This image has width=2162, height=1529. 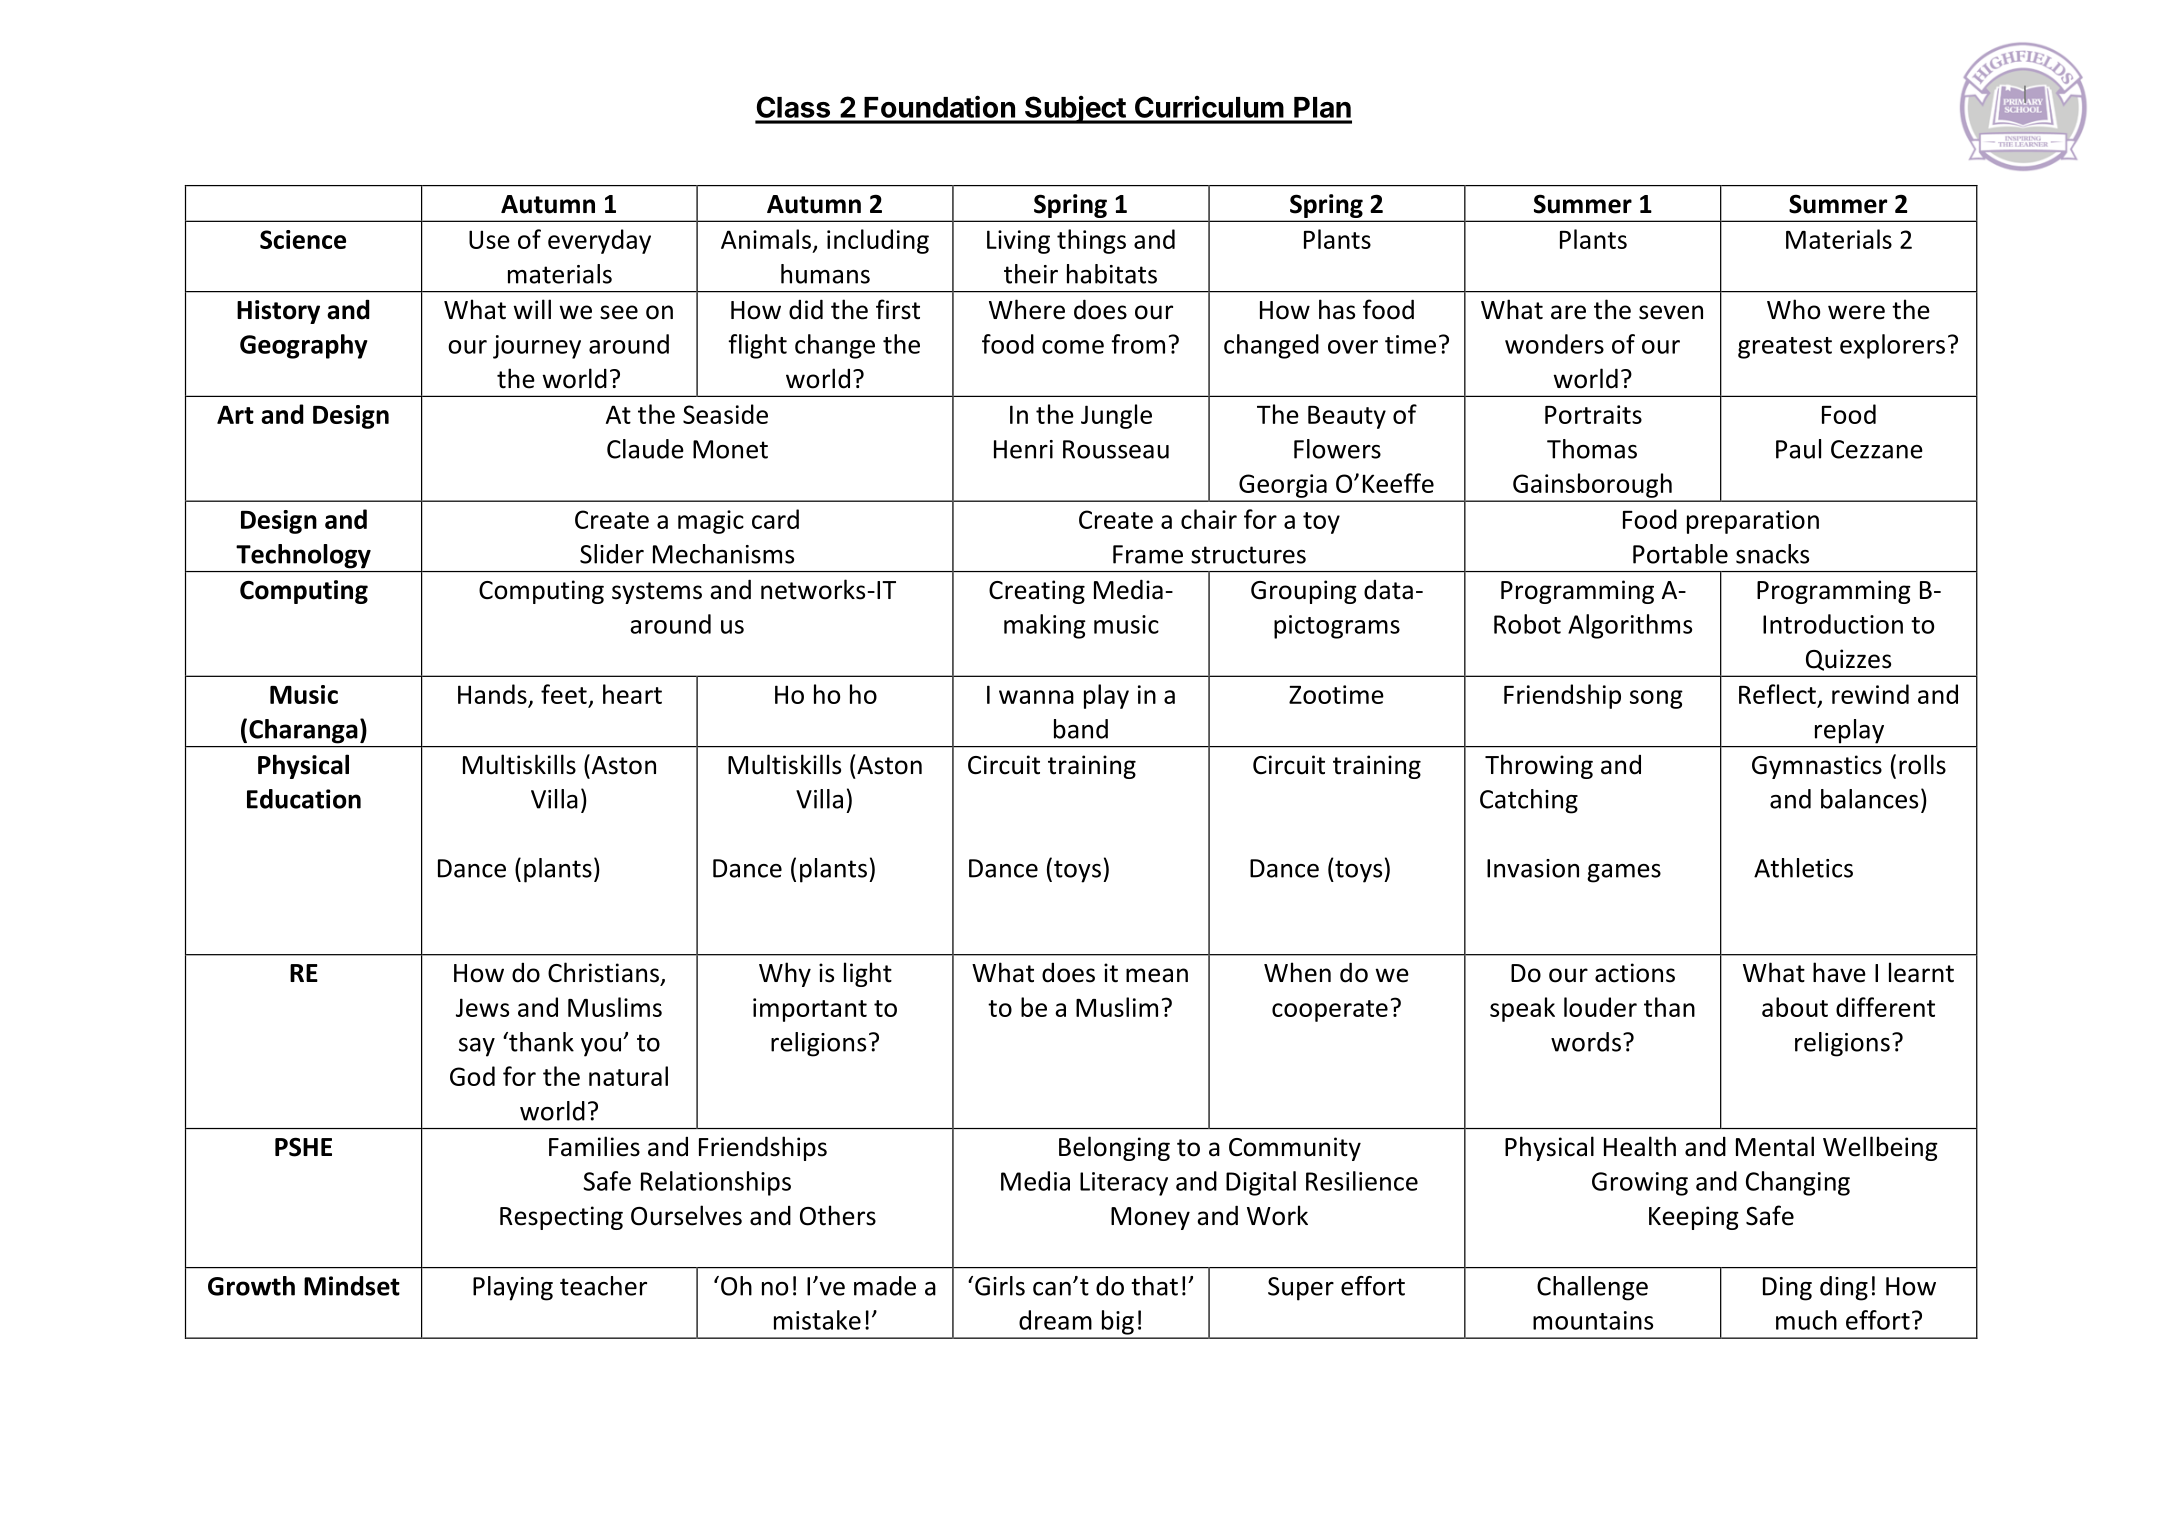 I want to click on Challenge, so click(x=1592, y=1288).
